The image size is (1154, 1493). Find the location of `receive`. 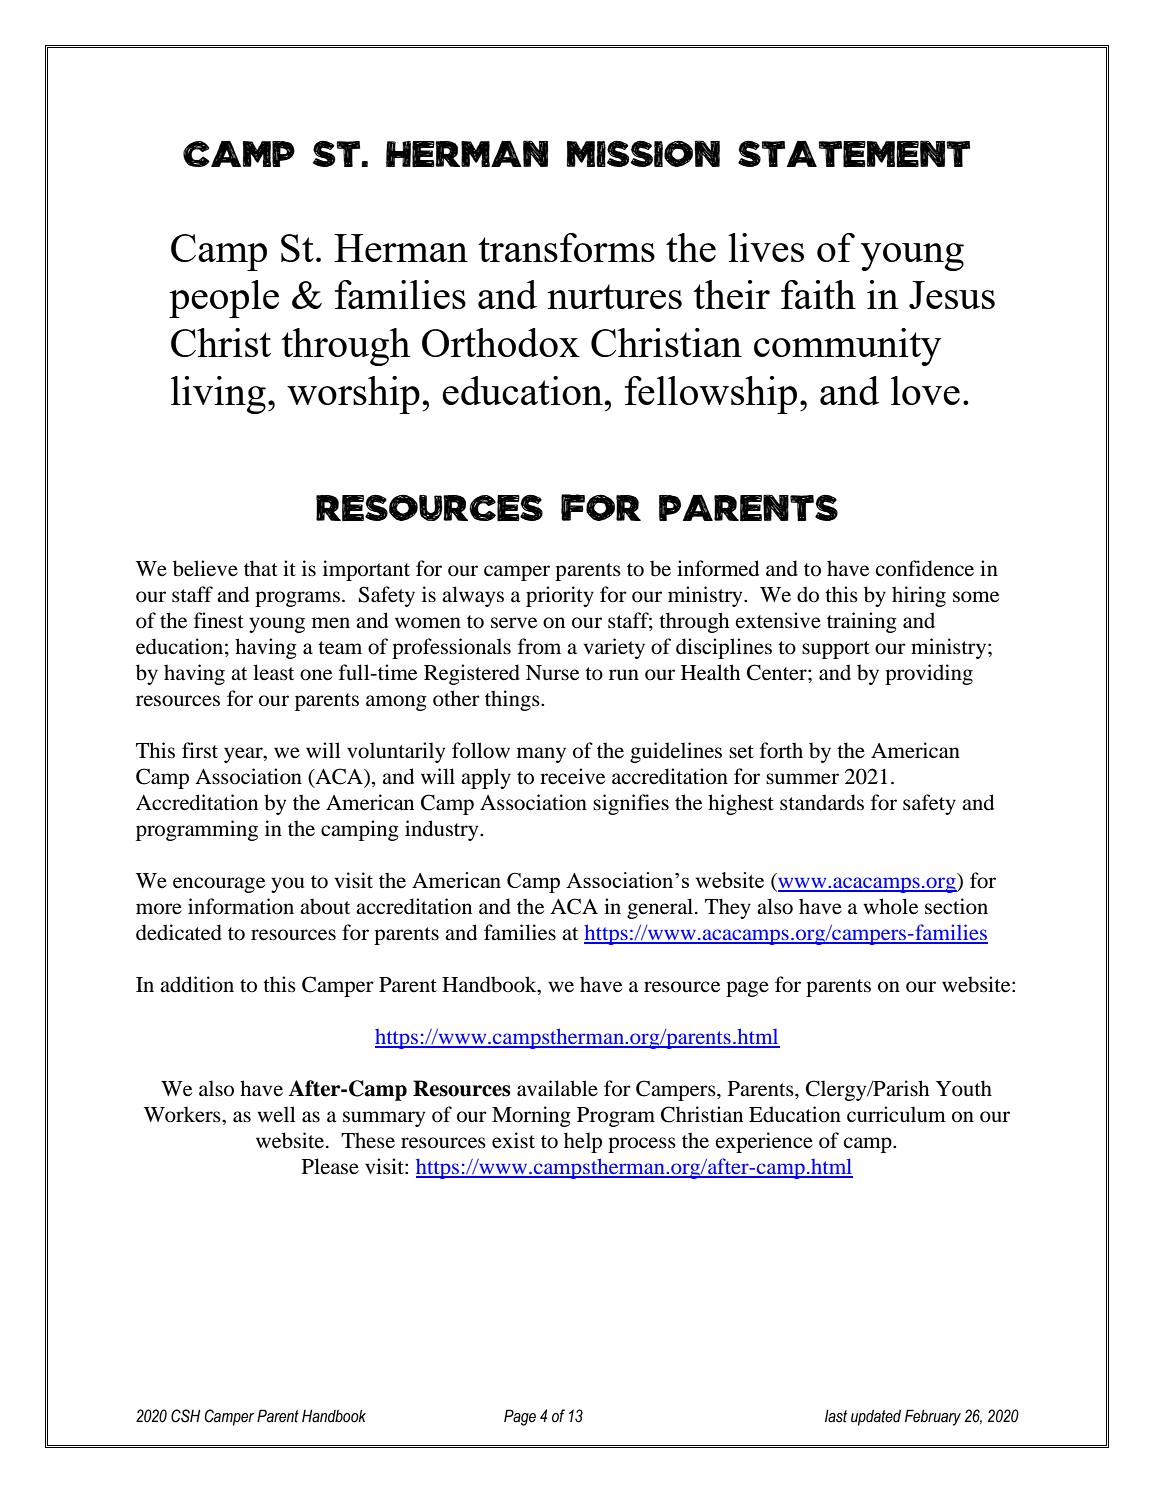

receive is located at coordinates (572, 776).
